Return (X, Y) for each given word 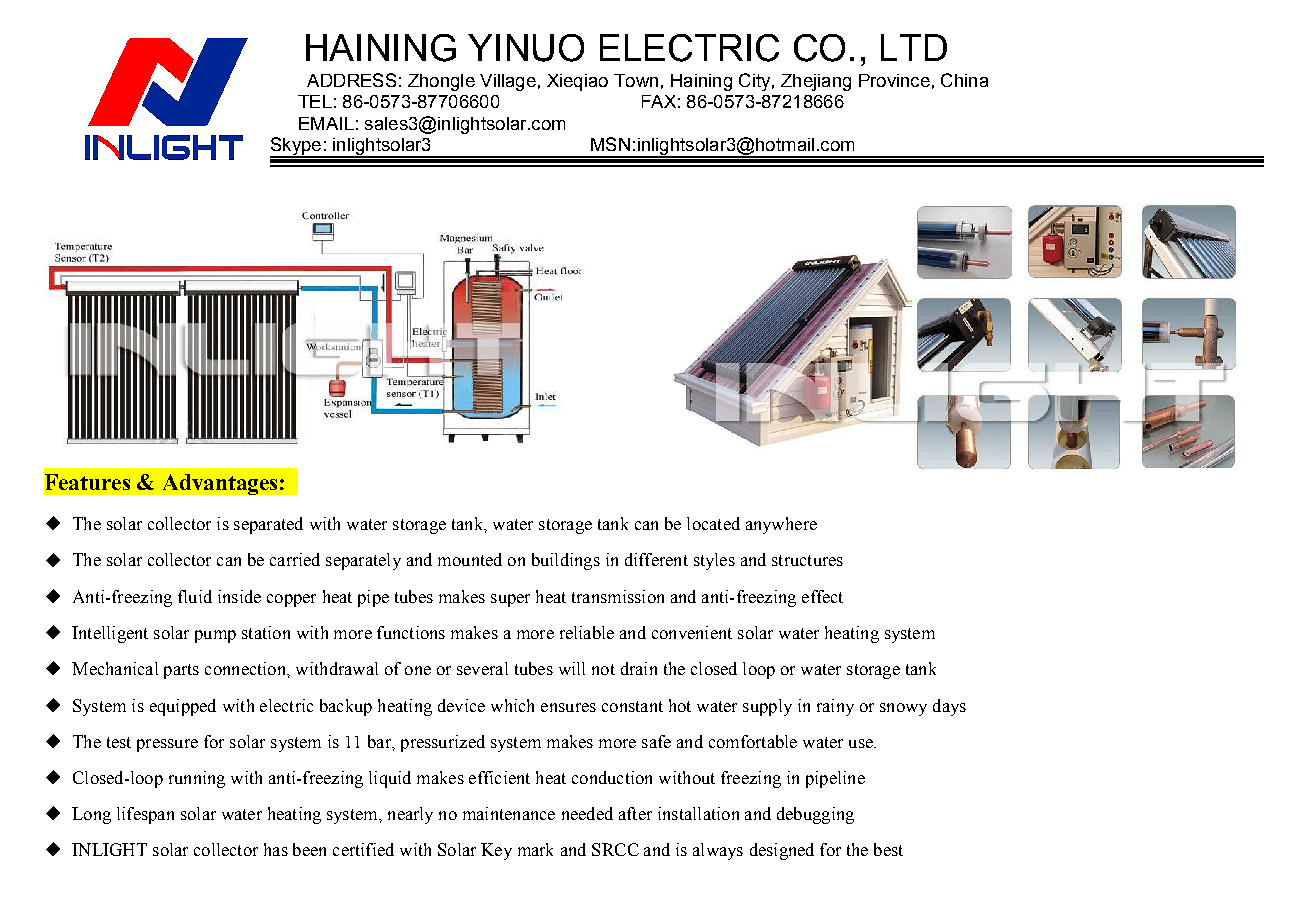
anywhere (781, 525)
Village (508, 82)
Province (894, 80)
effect (822, 596)
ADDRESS (351, 80)
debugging (815, 815)
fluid (195, 596)
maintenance (509, 813)
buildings (566, 561)
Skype (296, 147)
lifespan (145, 815)
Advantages (220, 484)
